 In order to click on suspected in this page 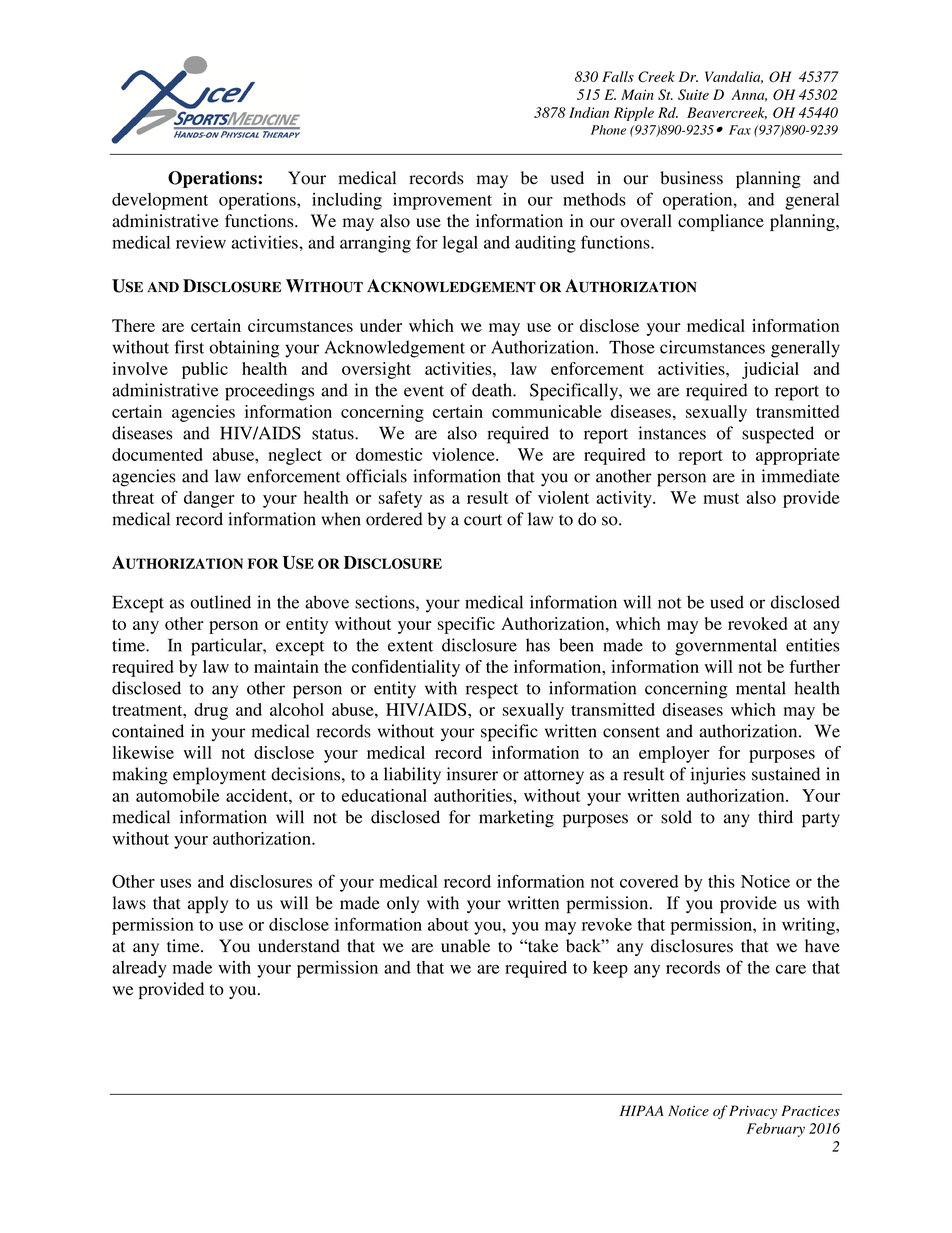, I will do `click(778, 435)`.
